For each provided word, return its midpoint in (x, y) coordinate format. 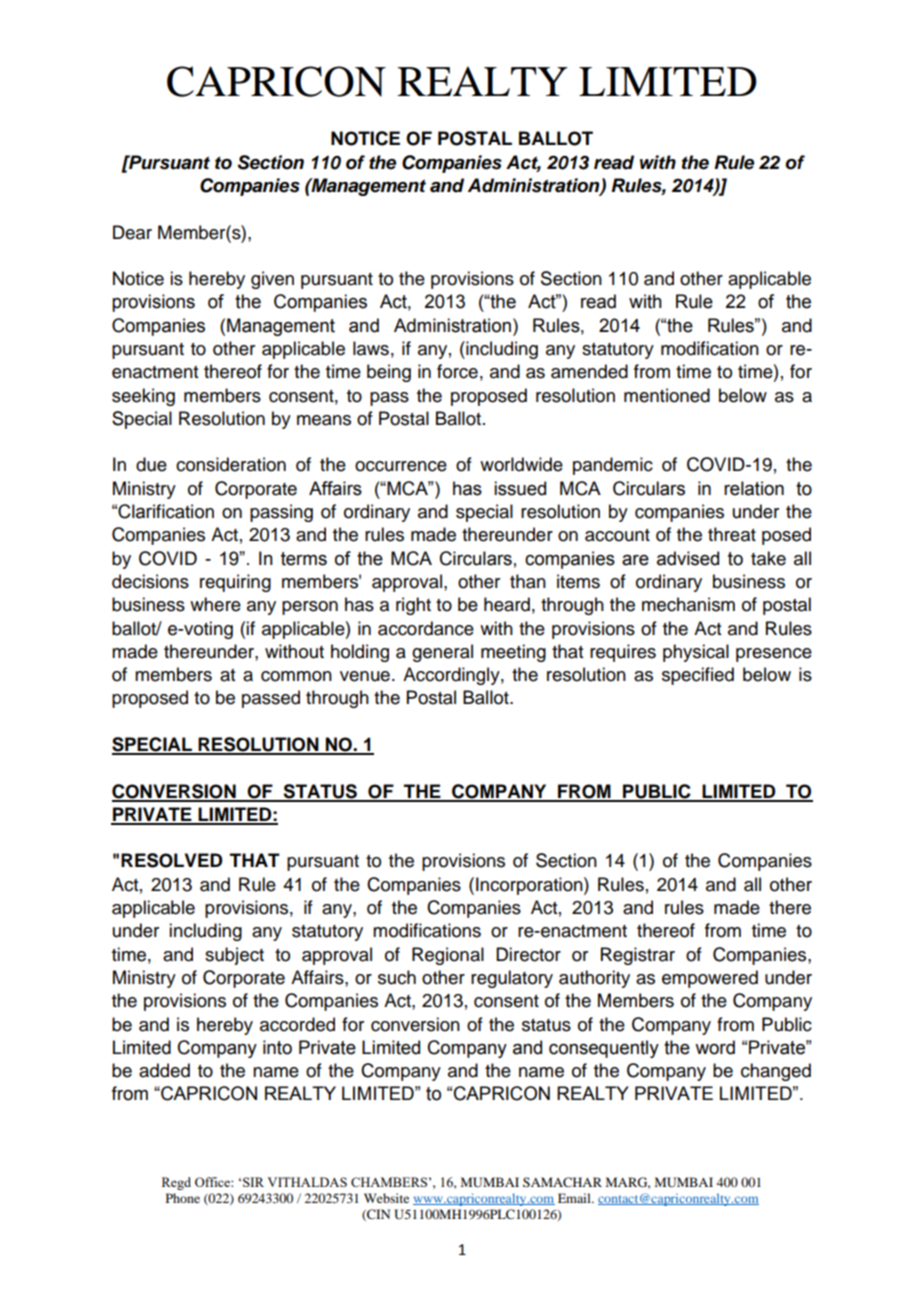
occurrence (401, 466)
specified (698, 676)
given (272, 280)
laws (371, 348)
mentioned (667, 395)
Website (386, 1198)
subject (234, 956)
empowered (710, 979)
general (442, 653)
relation (754, 488)
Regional (448, 956)
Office (213, 1182)
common (296, 676)
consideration (231, 464)
